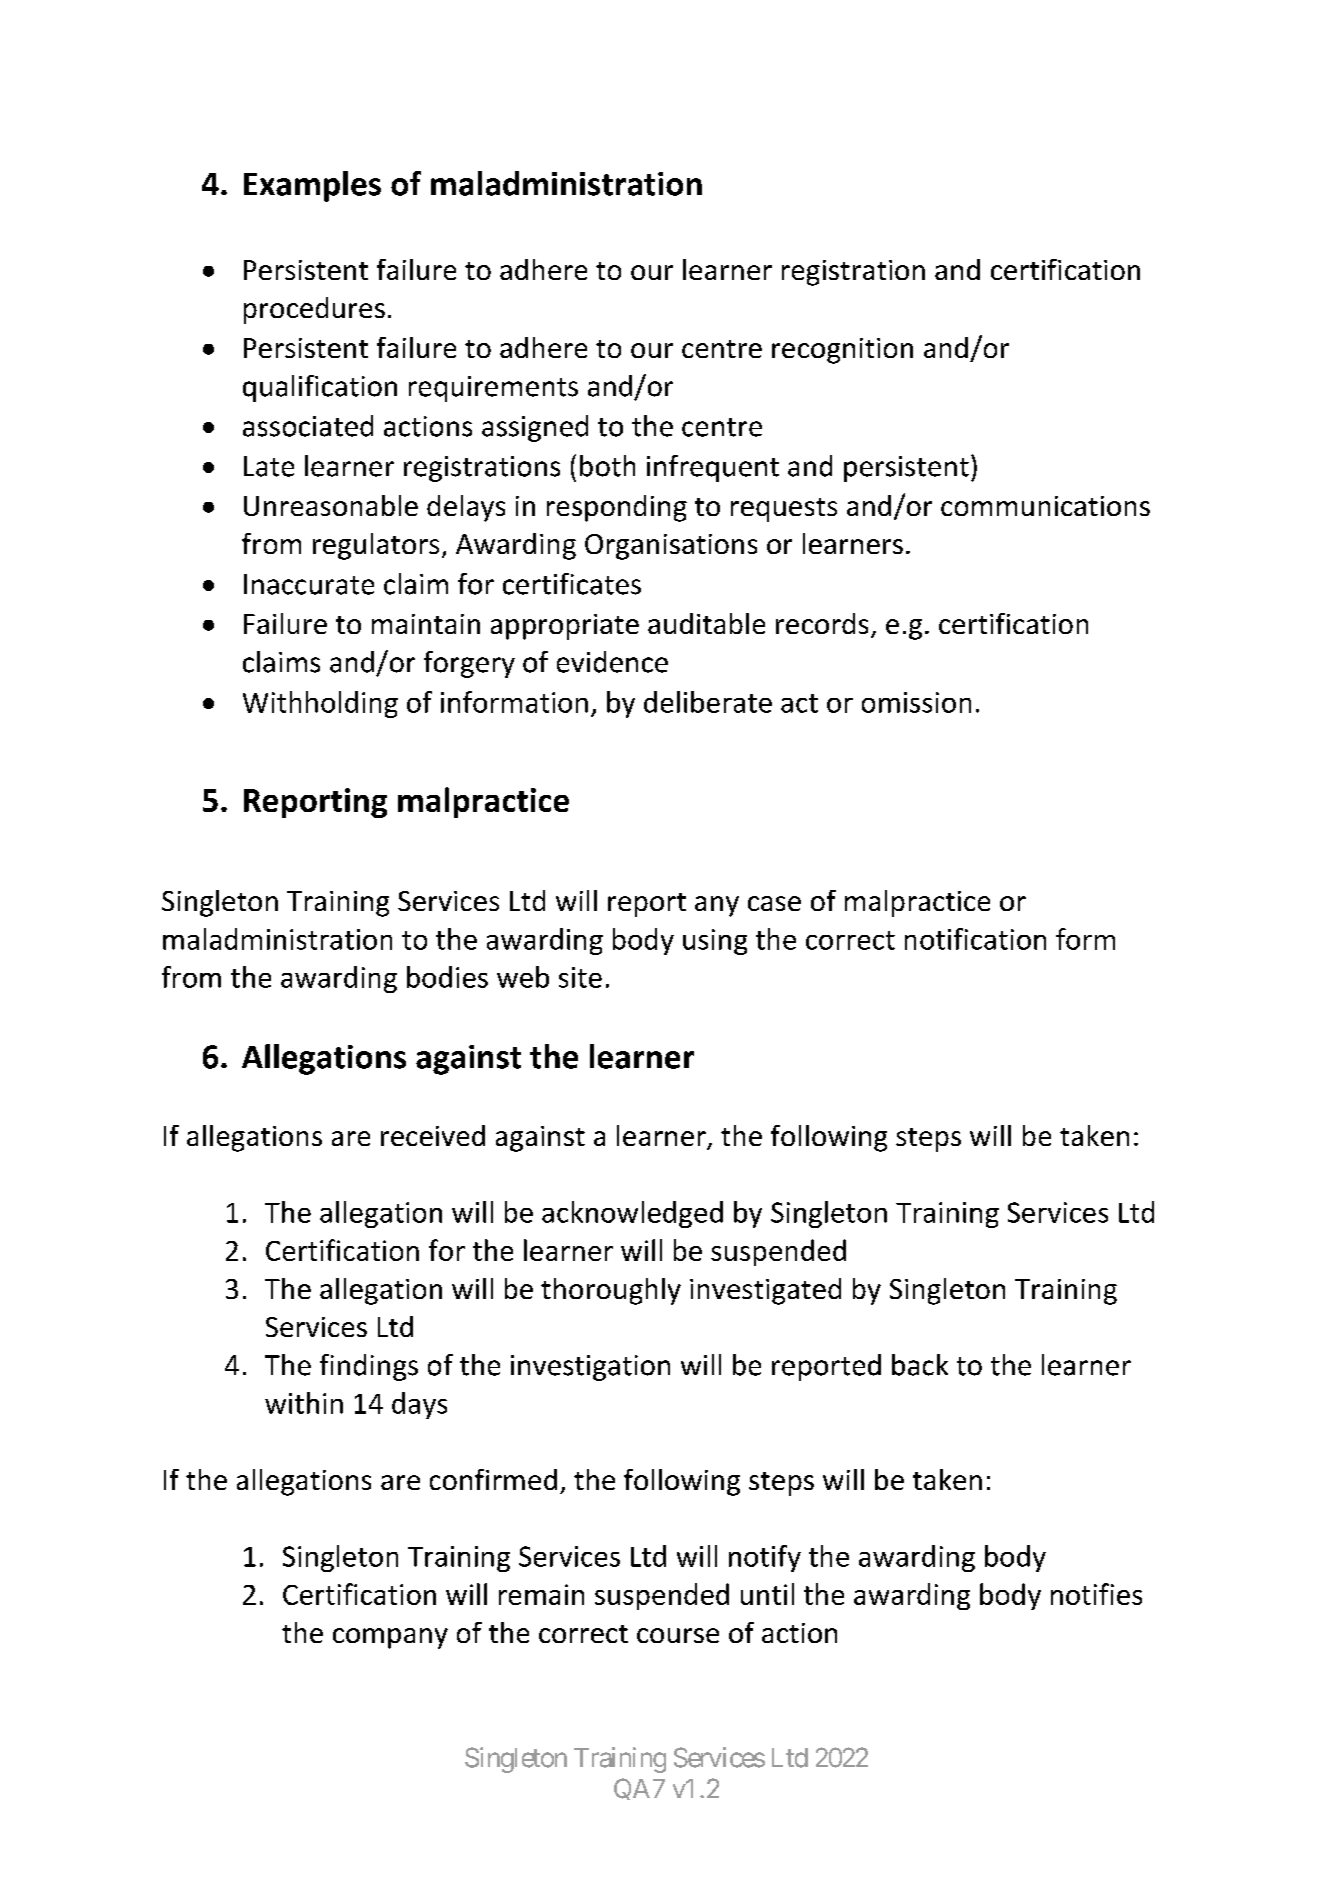 The image size is (1331, 1883). Describe the element at coordinates (632, 1214) in the screenshot. I see `acknowledged` at that location.
